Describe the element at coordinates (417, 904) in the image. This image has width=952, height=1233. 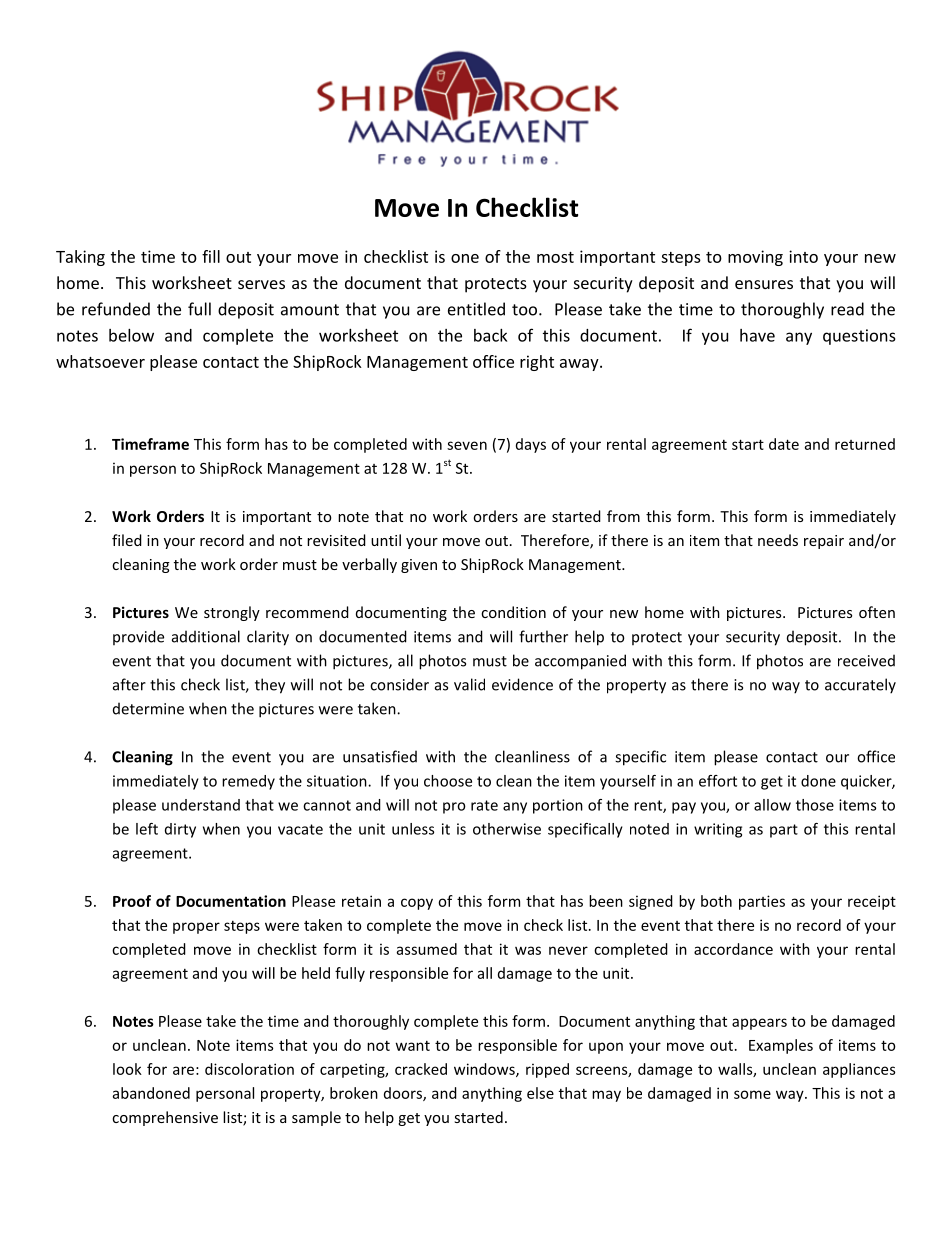
I see `copy` at that location.
